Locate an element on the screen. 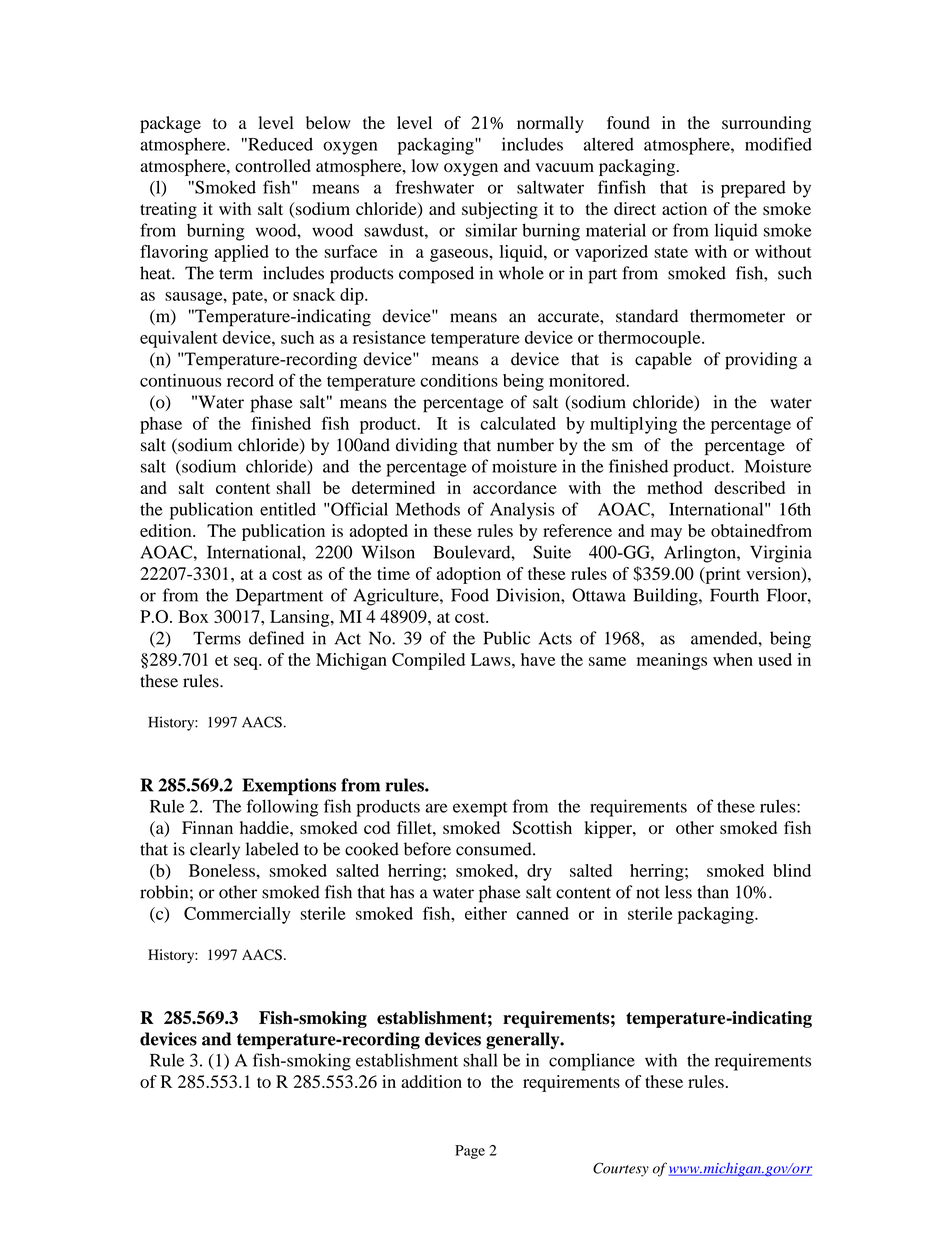  addition is located at coordinates (431, 1081).
